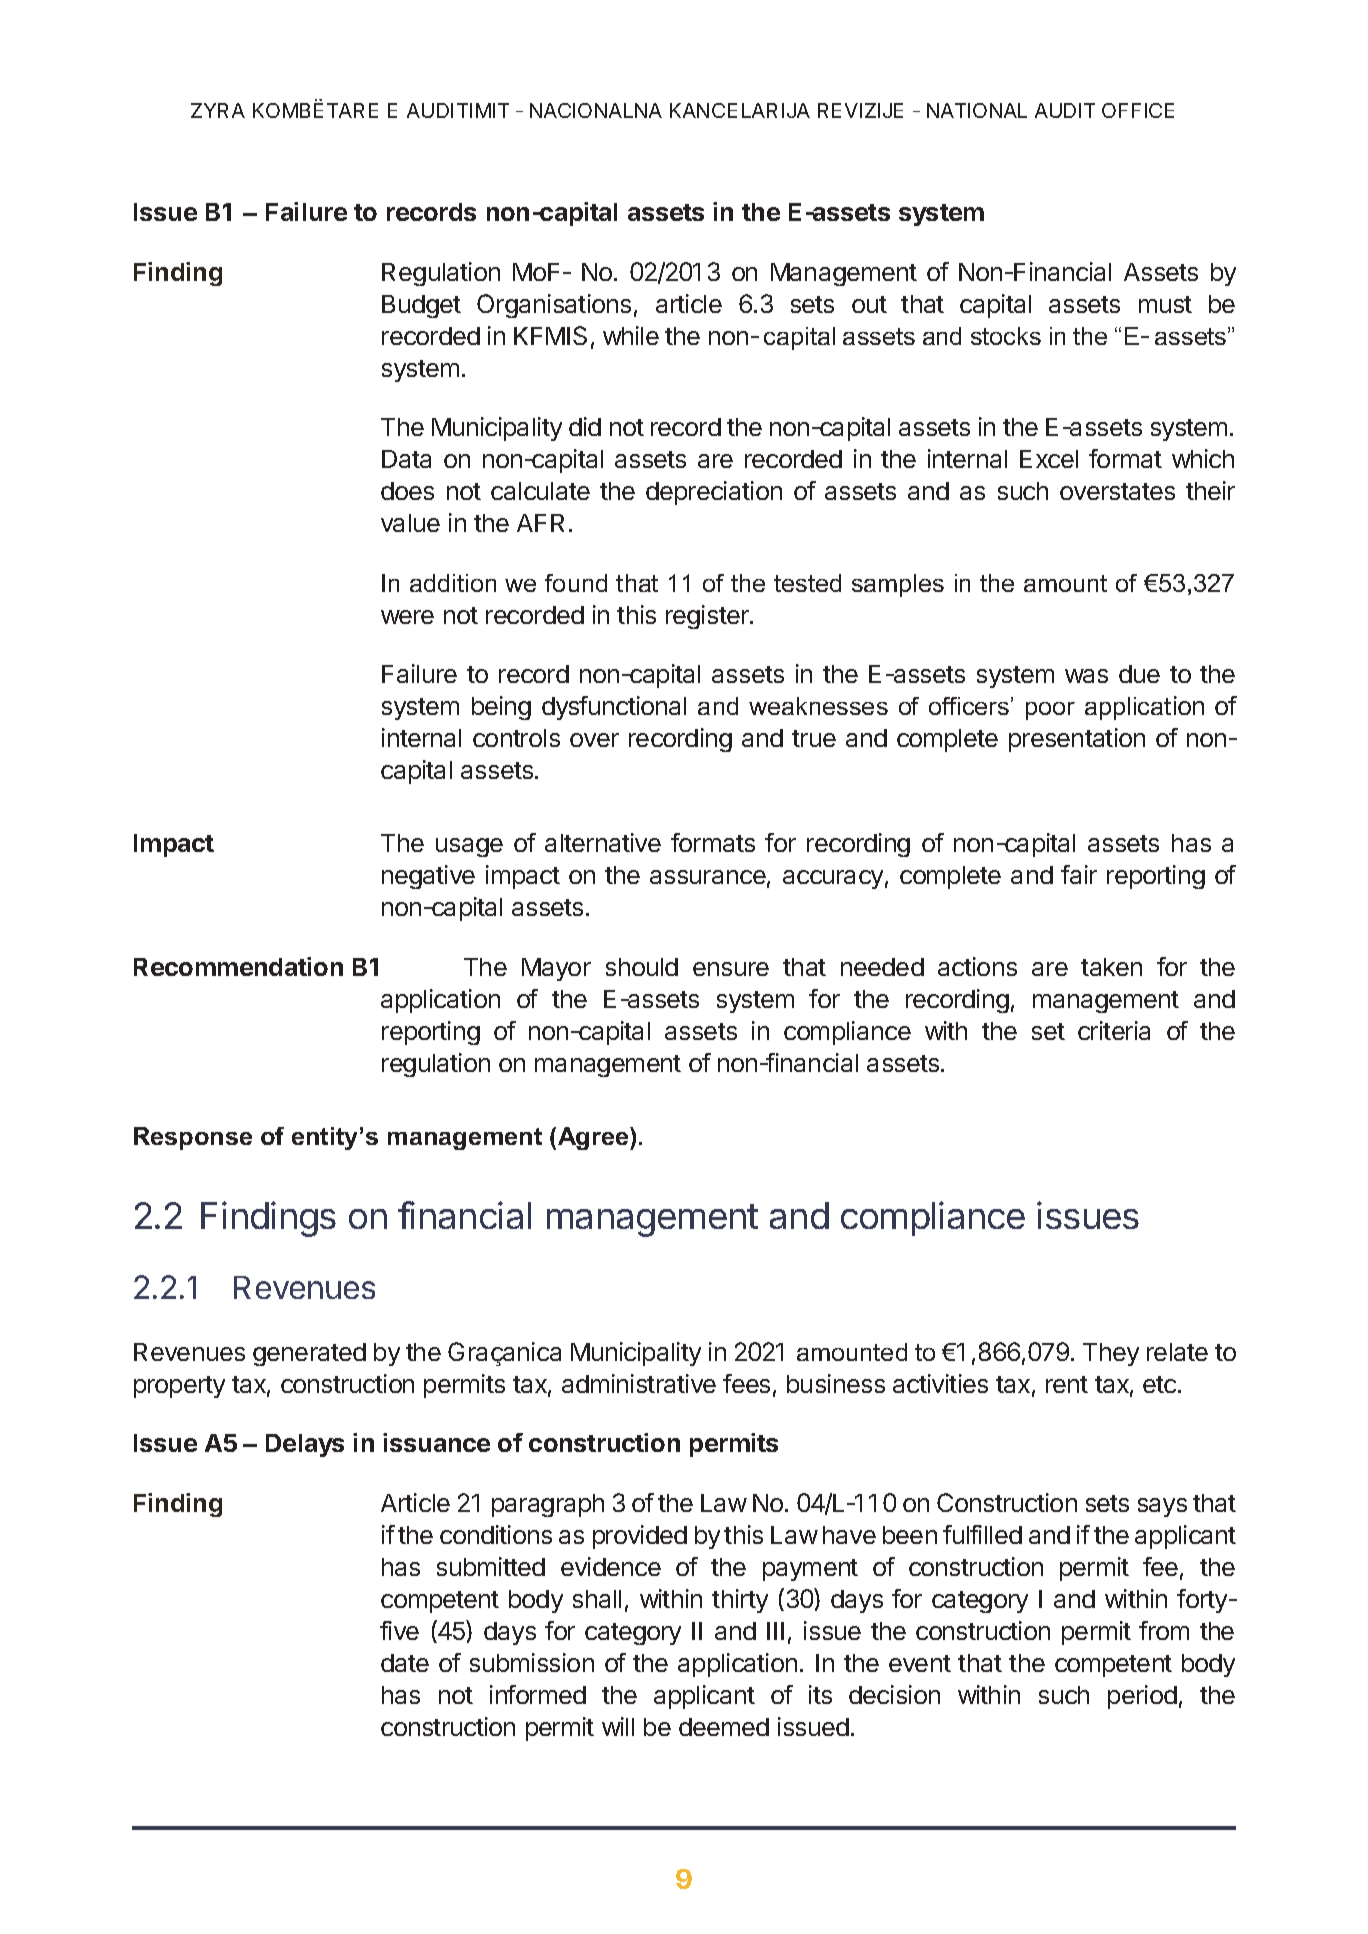  I want to click on were, so click(407, 617).
